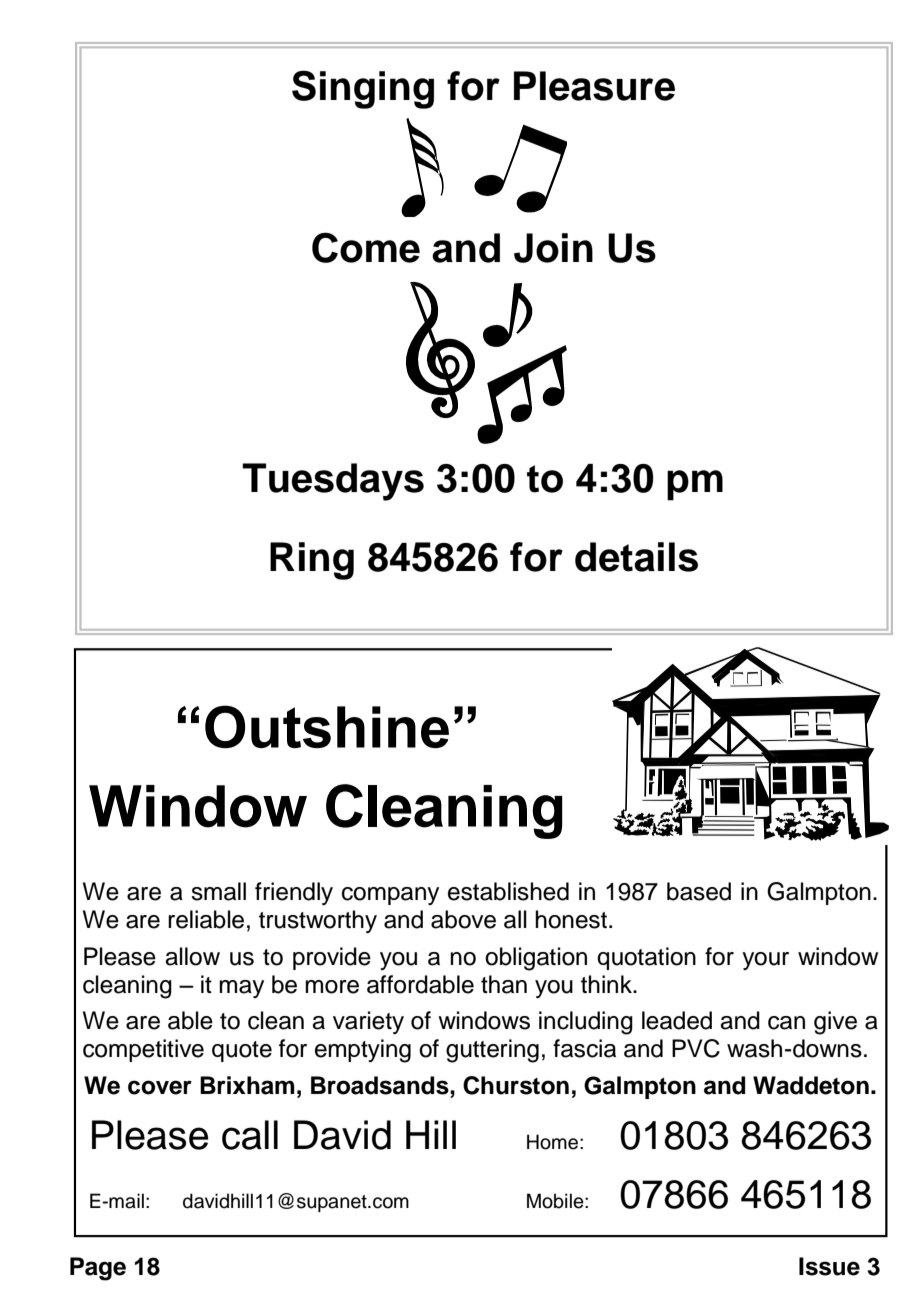  What do you see at coordinates (463, 919) in the image?
I see `above` at bounding box center [463, 919].
